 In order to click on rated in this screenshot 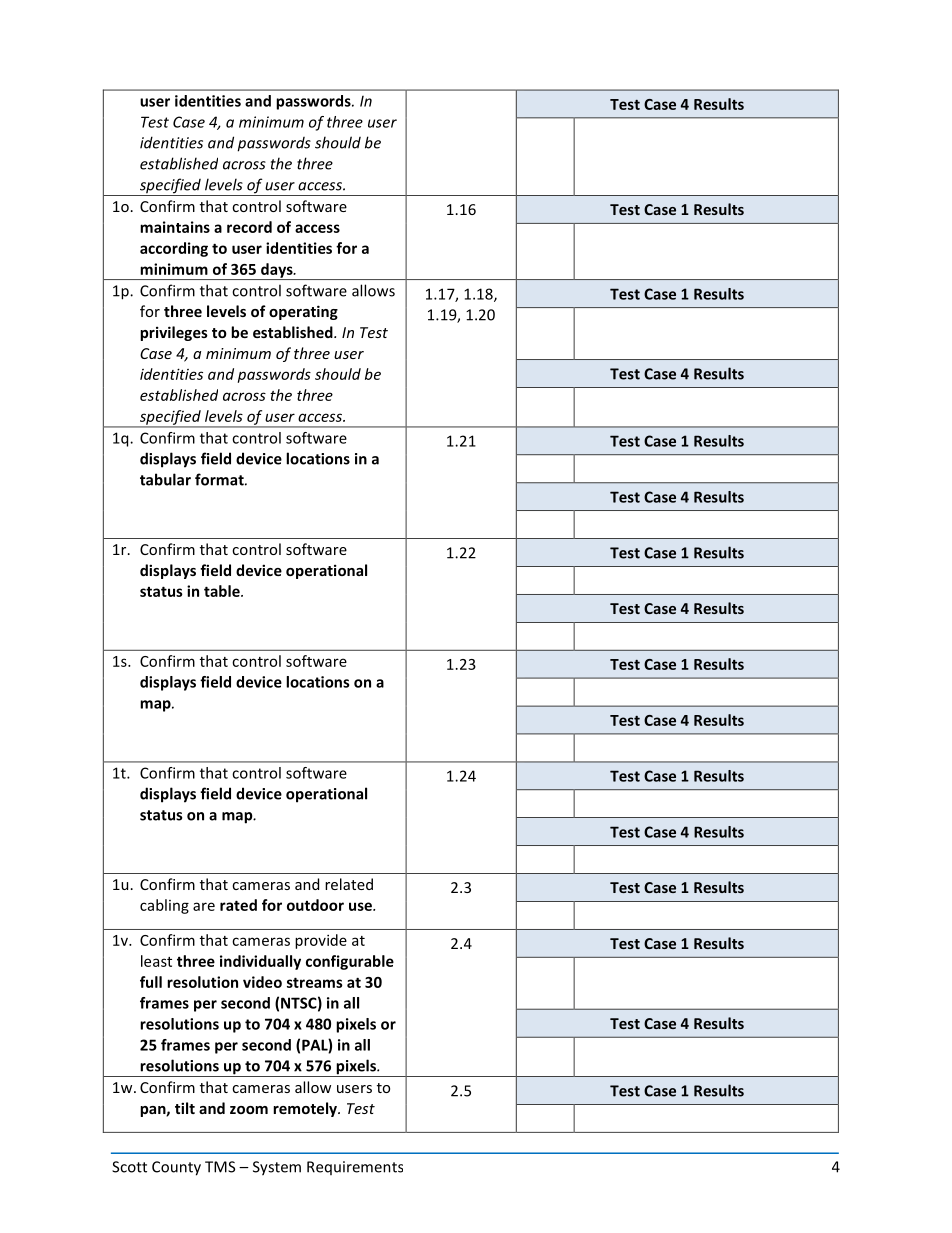, I will do `click(238, 905)`.
